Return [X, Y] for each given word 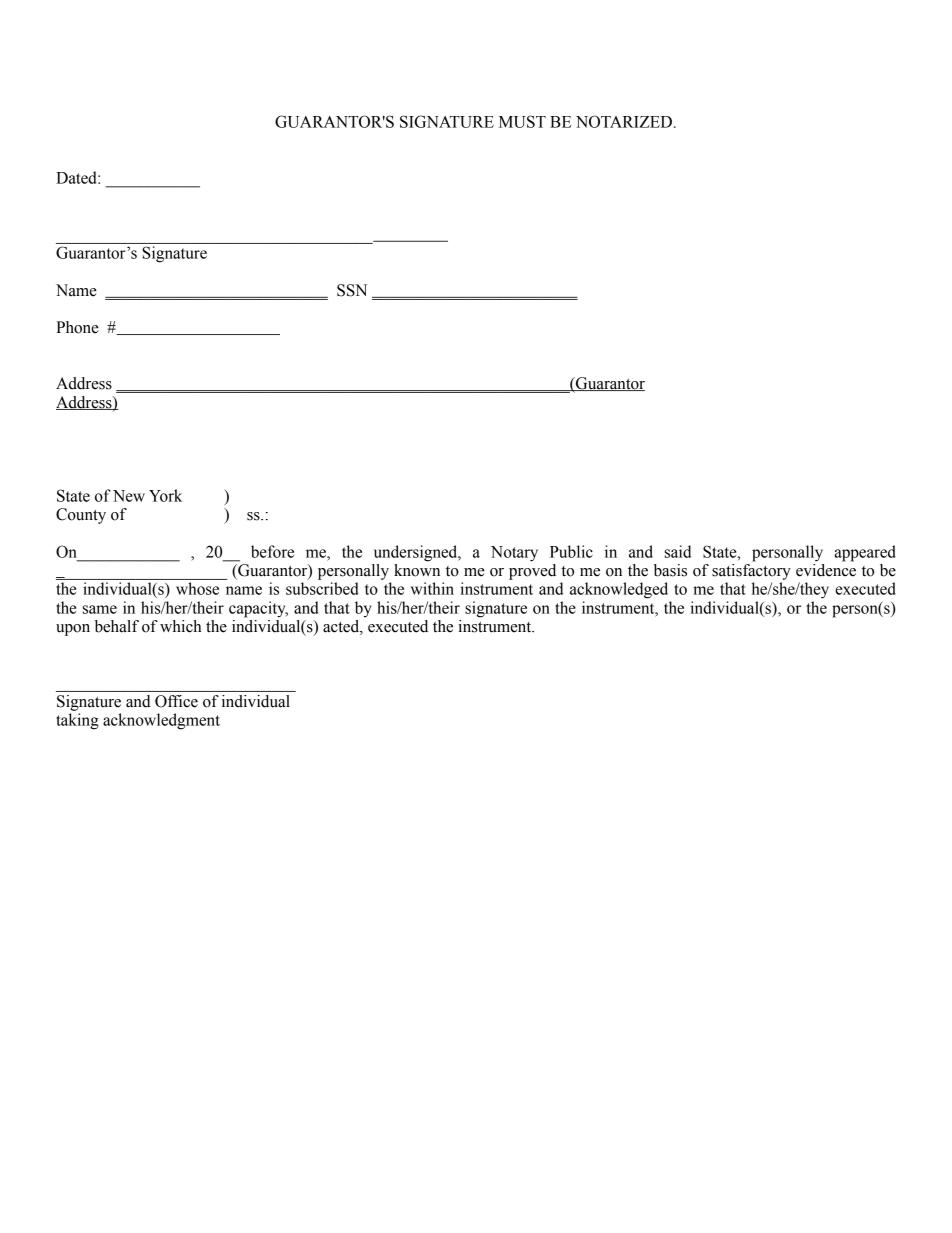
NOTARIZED [624, 121]
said [678, 551]
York [165, 495]
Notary [514, 554]
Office [176, 701]
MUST [522, 121]
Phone [77, 327]
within [432, 588]
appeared [865, 553]
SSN [352, 290]
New [129, 496]
